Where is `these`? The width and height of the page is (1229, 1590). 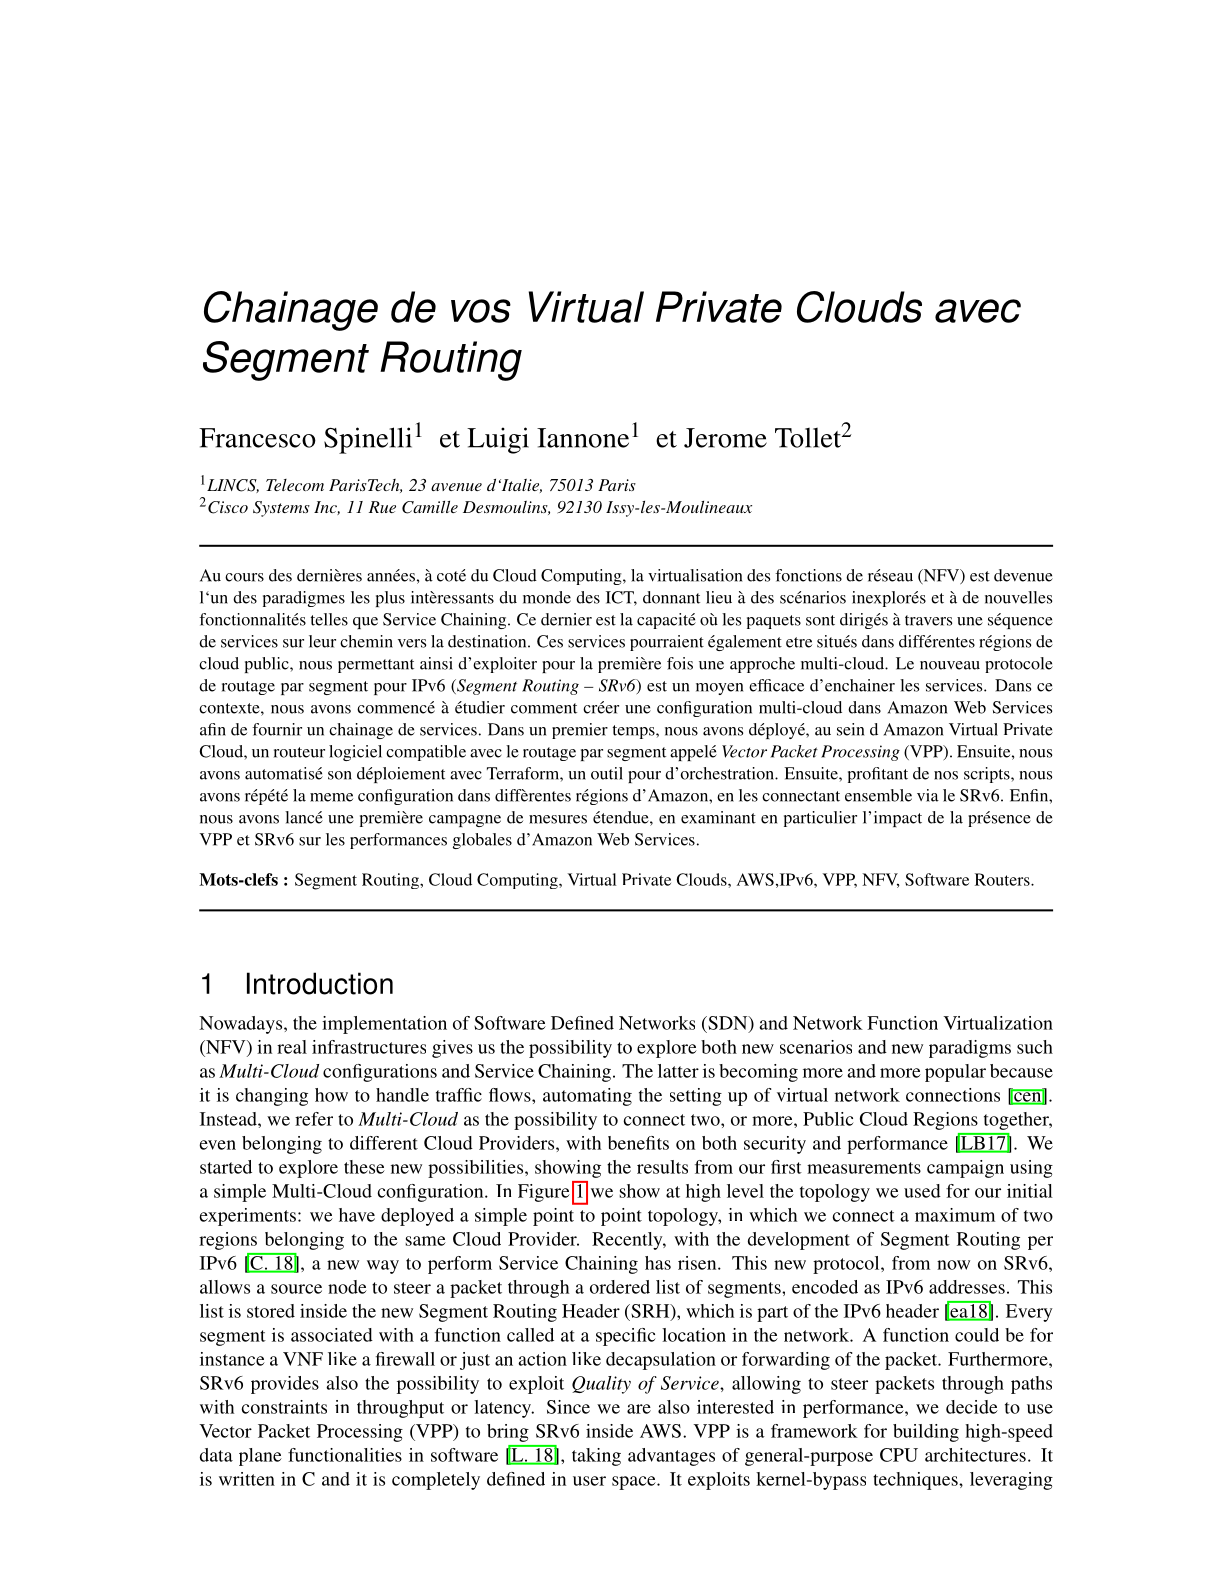 these is located at coordinates (364, 1167).
